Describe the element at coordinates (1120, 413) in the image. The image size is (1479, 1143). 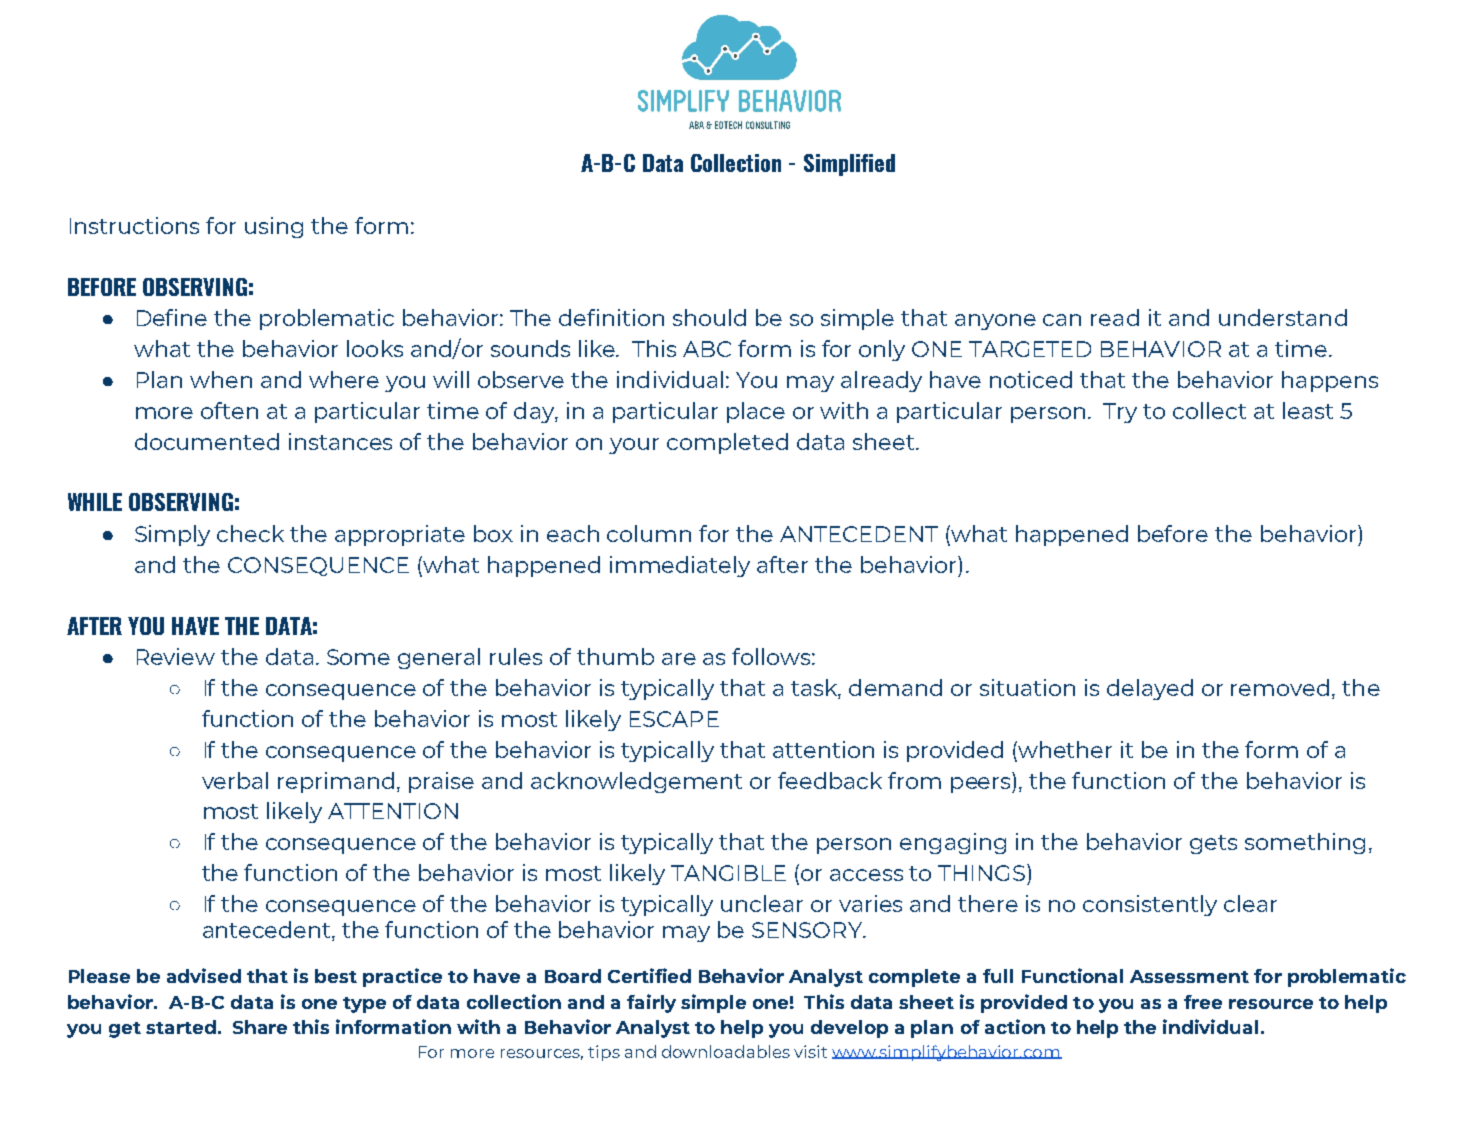
I see `Try` at that location.
